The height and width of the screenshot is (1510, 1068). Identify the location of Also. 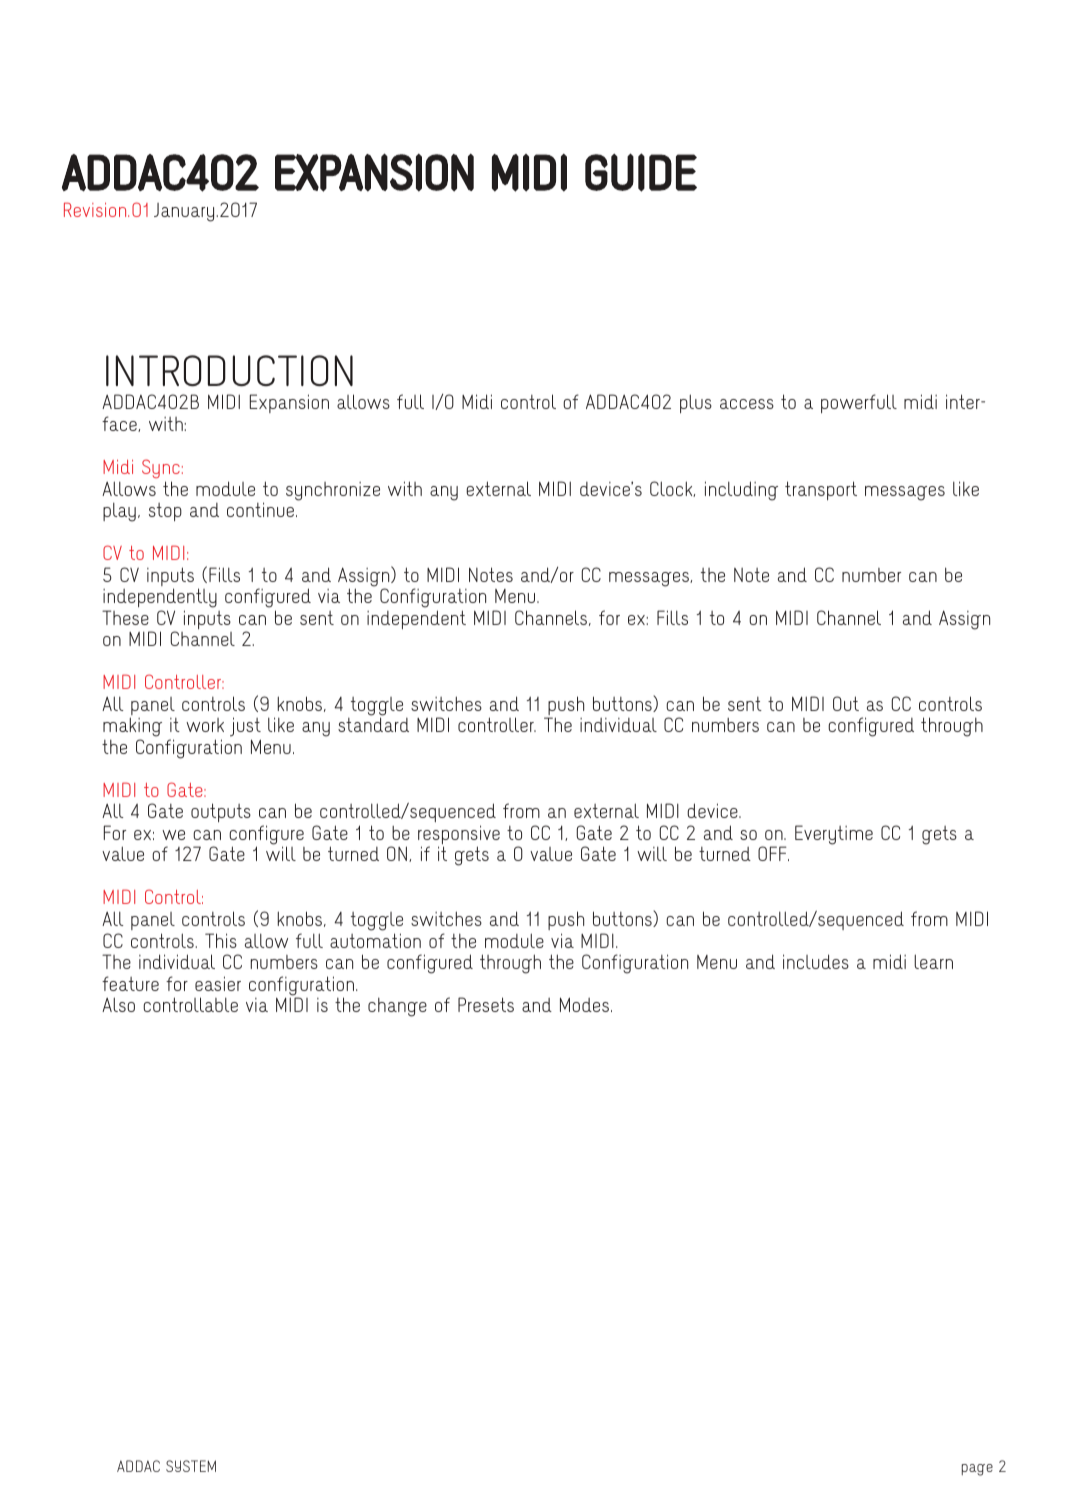
(118, 1004).
